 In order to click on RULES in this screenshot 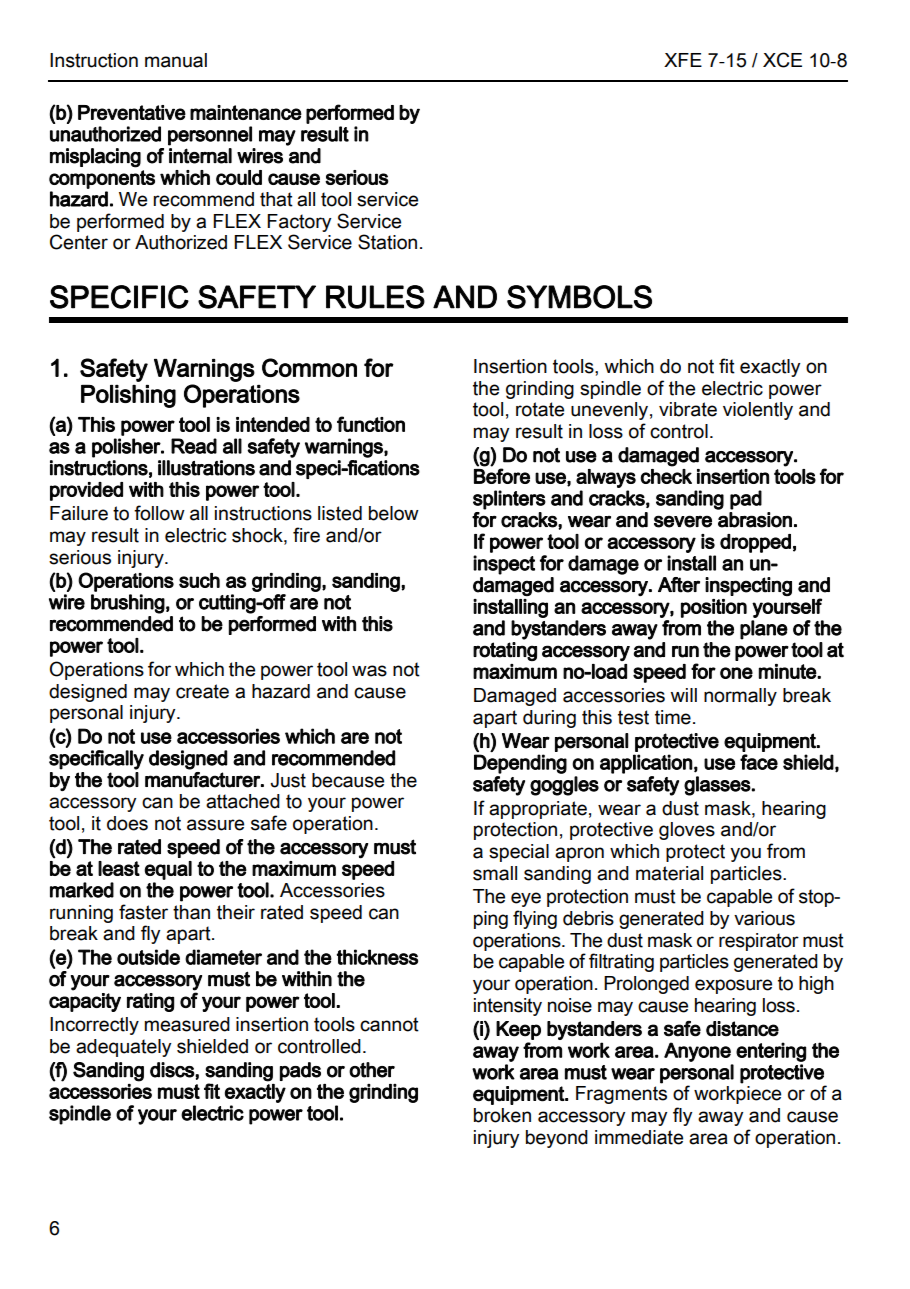, I will do `click(375, 297)`.
